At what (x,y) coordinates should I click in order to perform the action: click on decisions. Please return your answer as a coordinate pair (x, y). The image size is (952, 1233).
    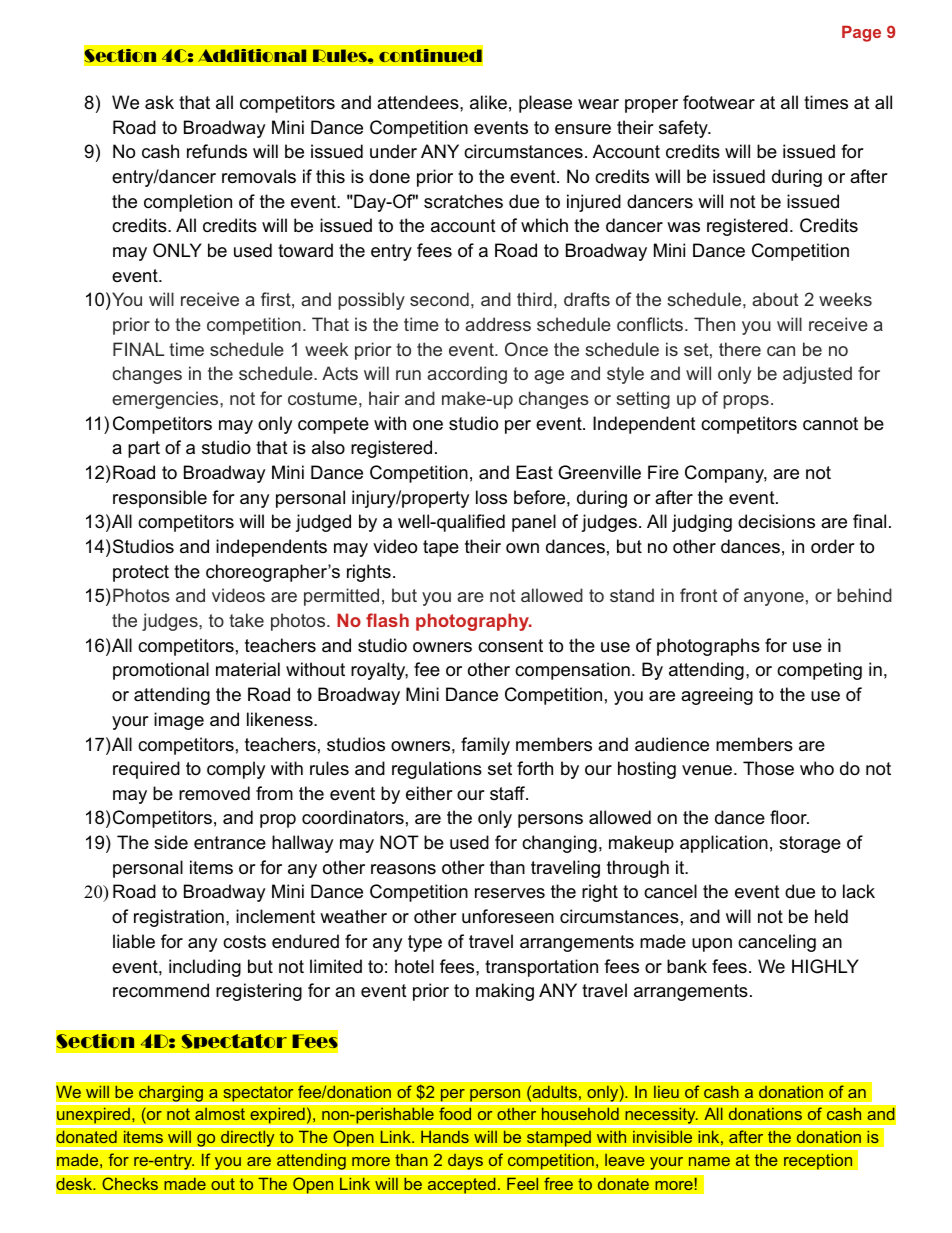
    Looking at the image, I should click on (776, 521).
